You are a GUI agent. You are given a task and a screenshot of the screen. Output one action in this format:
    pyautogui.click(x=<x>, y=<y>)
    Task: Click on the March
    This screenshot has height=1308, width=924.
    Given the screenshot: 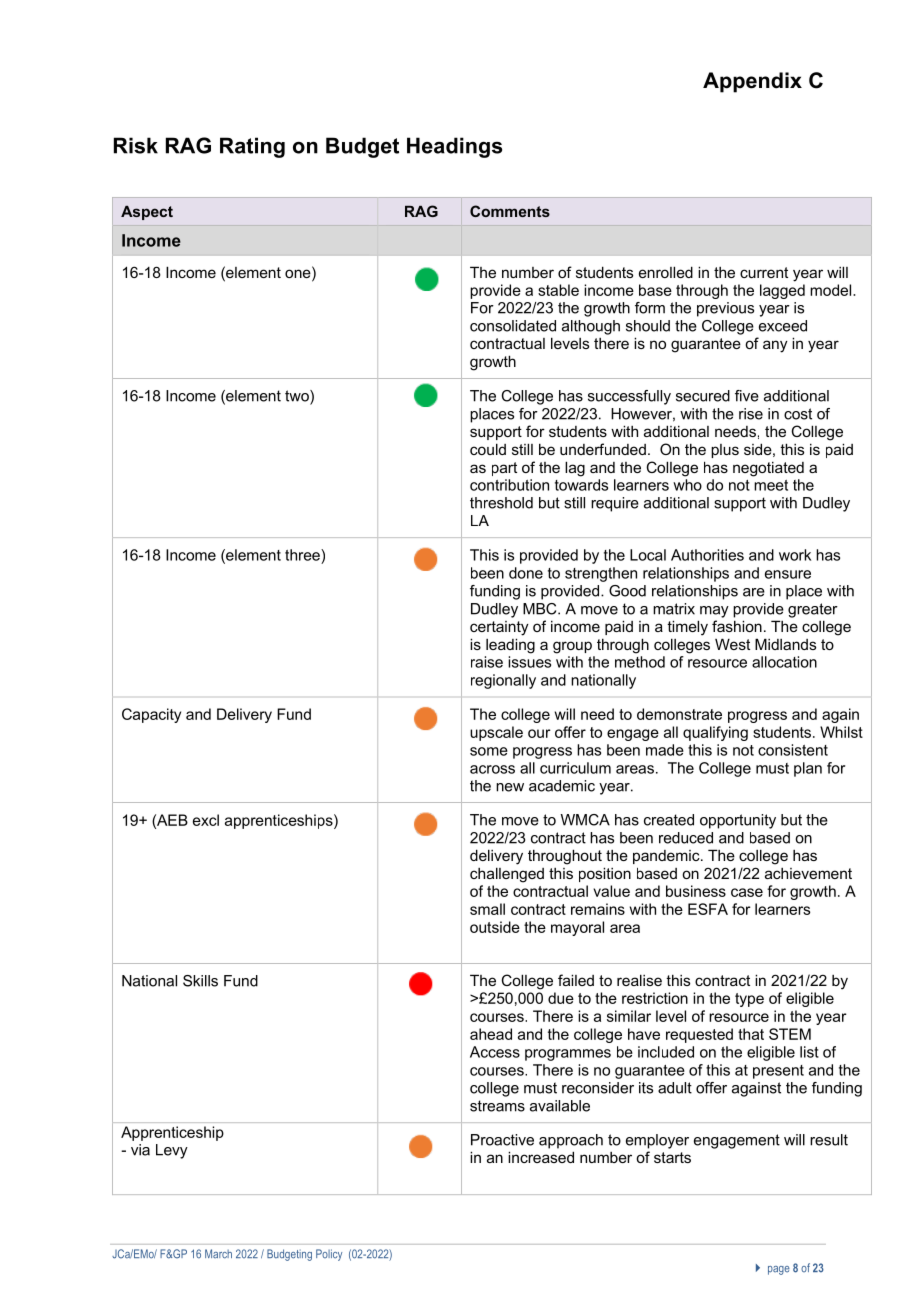 What is the action you would take?
    pyautogui.click(x=218, y=1254)
